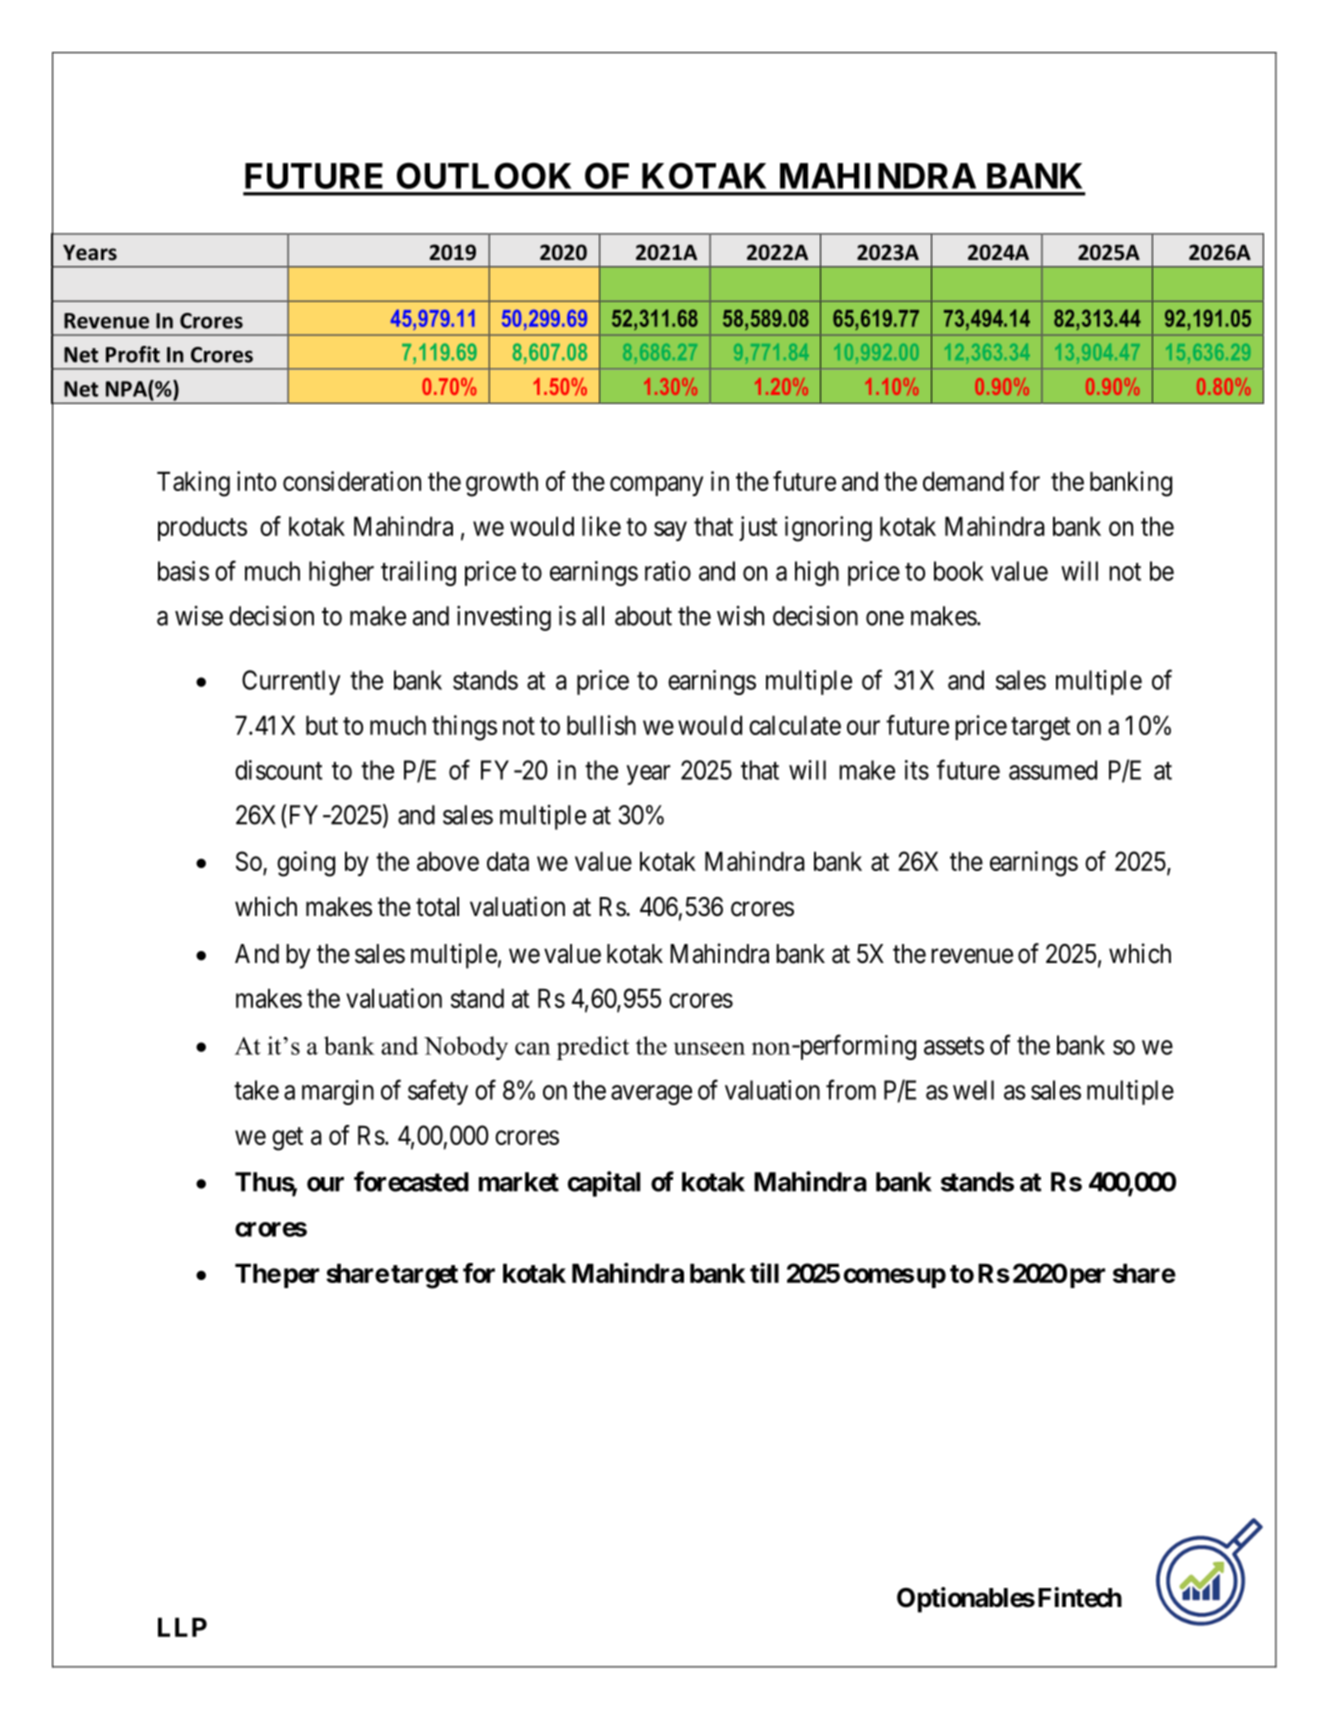  Describe the element at coordinates (954, 1046) in the page. I see `assets` at that location.
